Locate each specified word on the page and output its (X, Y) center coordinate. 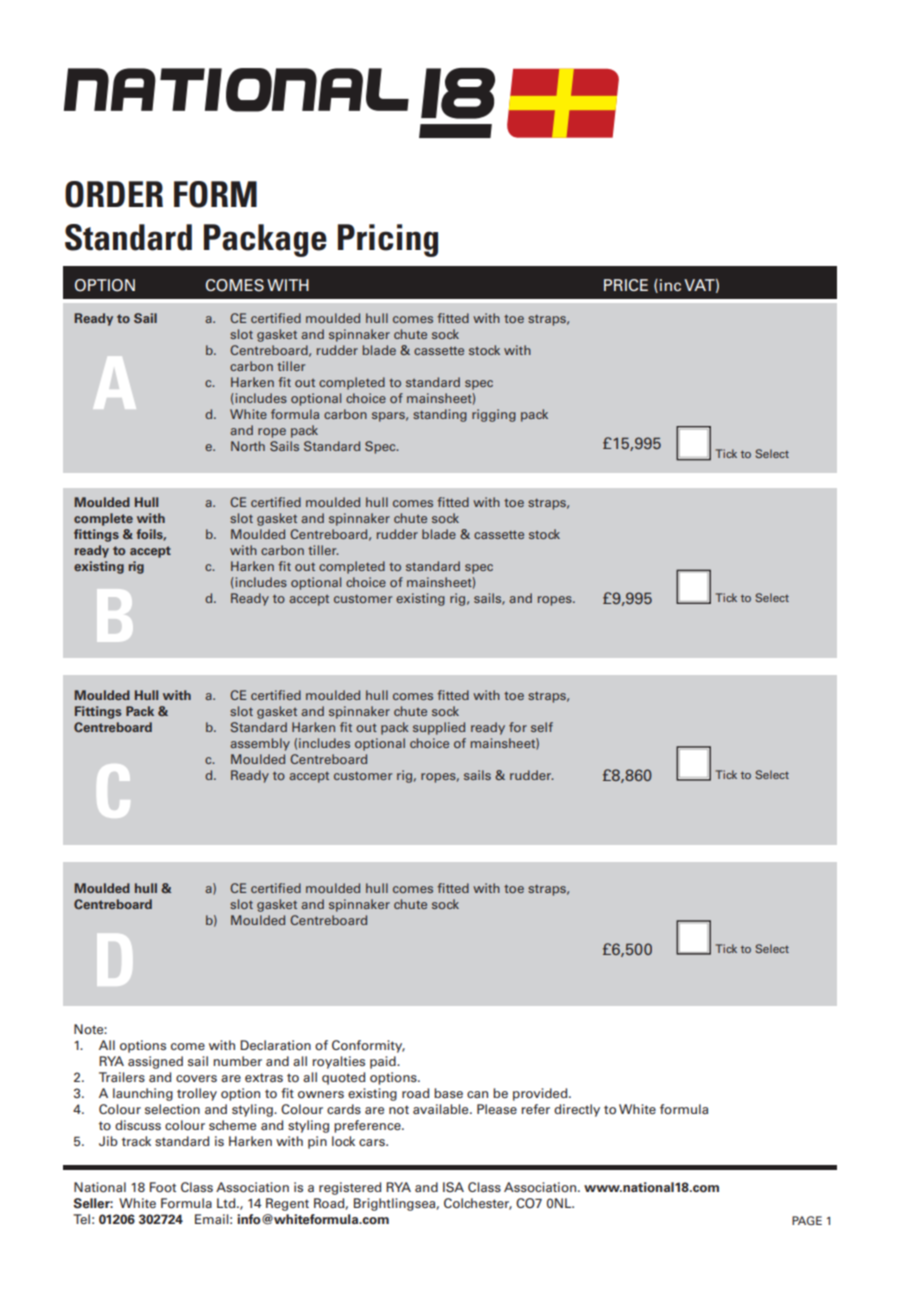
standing (440, 415)
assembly (260, 744)
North (248, 446)
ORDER (114, 194)
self (542, 727)
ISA (453, 1187)
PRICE (626, 285)
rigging (494, 415)
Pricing (388, 240)
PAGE (807, 1220)
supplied (439, 728)
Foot (163, 1187)
